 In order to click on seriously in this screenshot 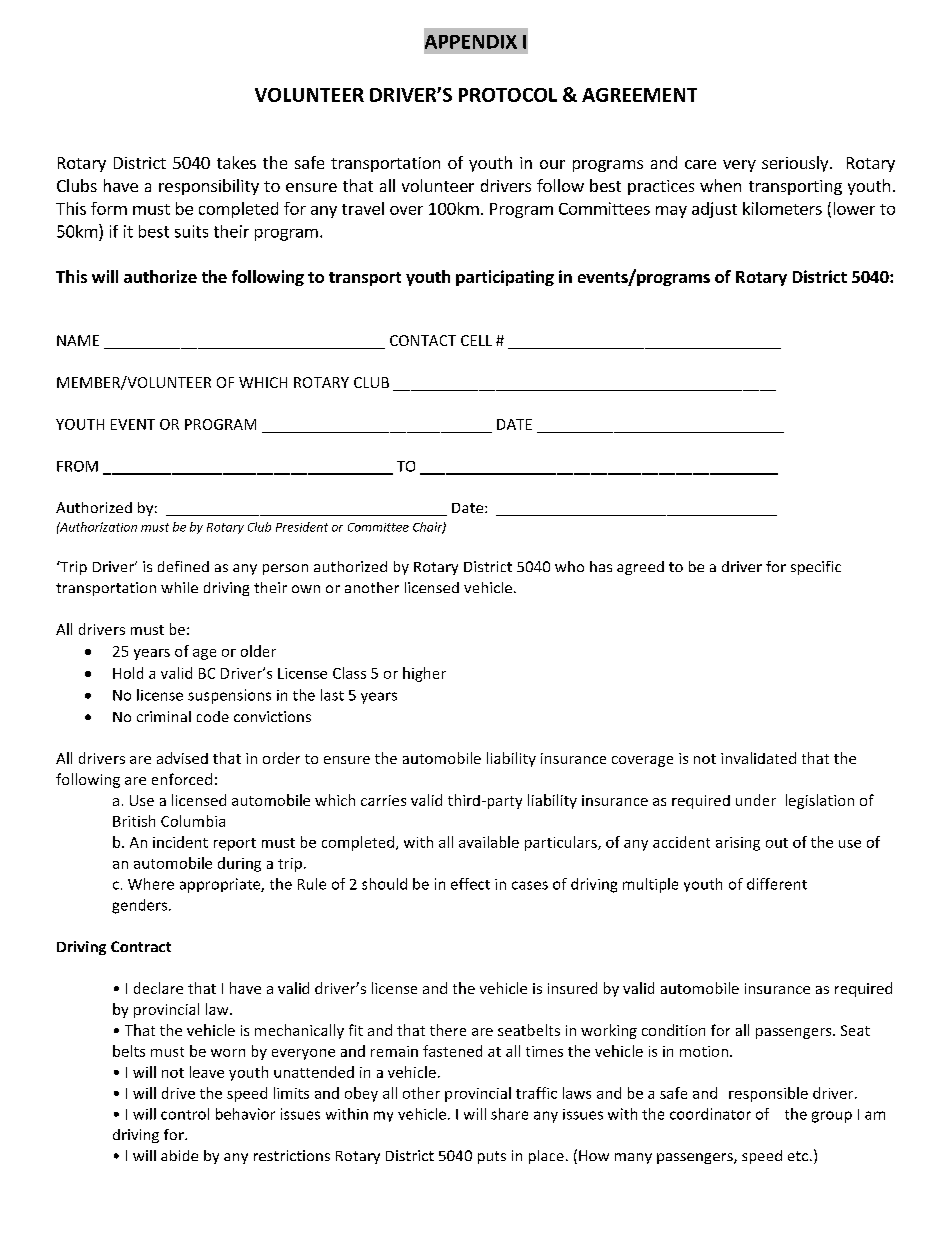, I will do `click(796, 164)`.
